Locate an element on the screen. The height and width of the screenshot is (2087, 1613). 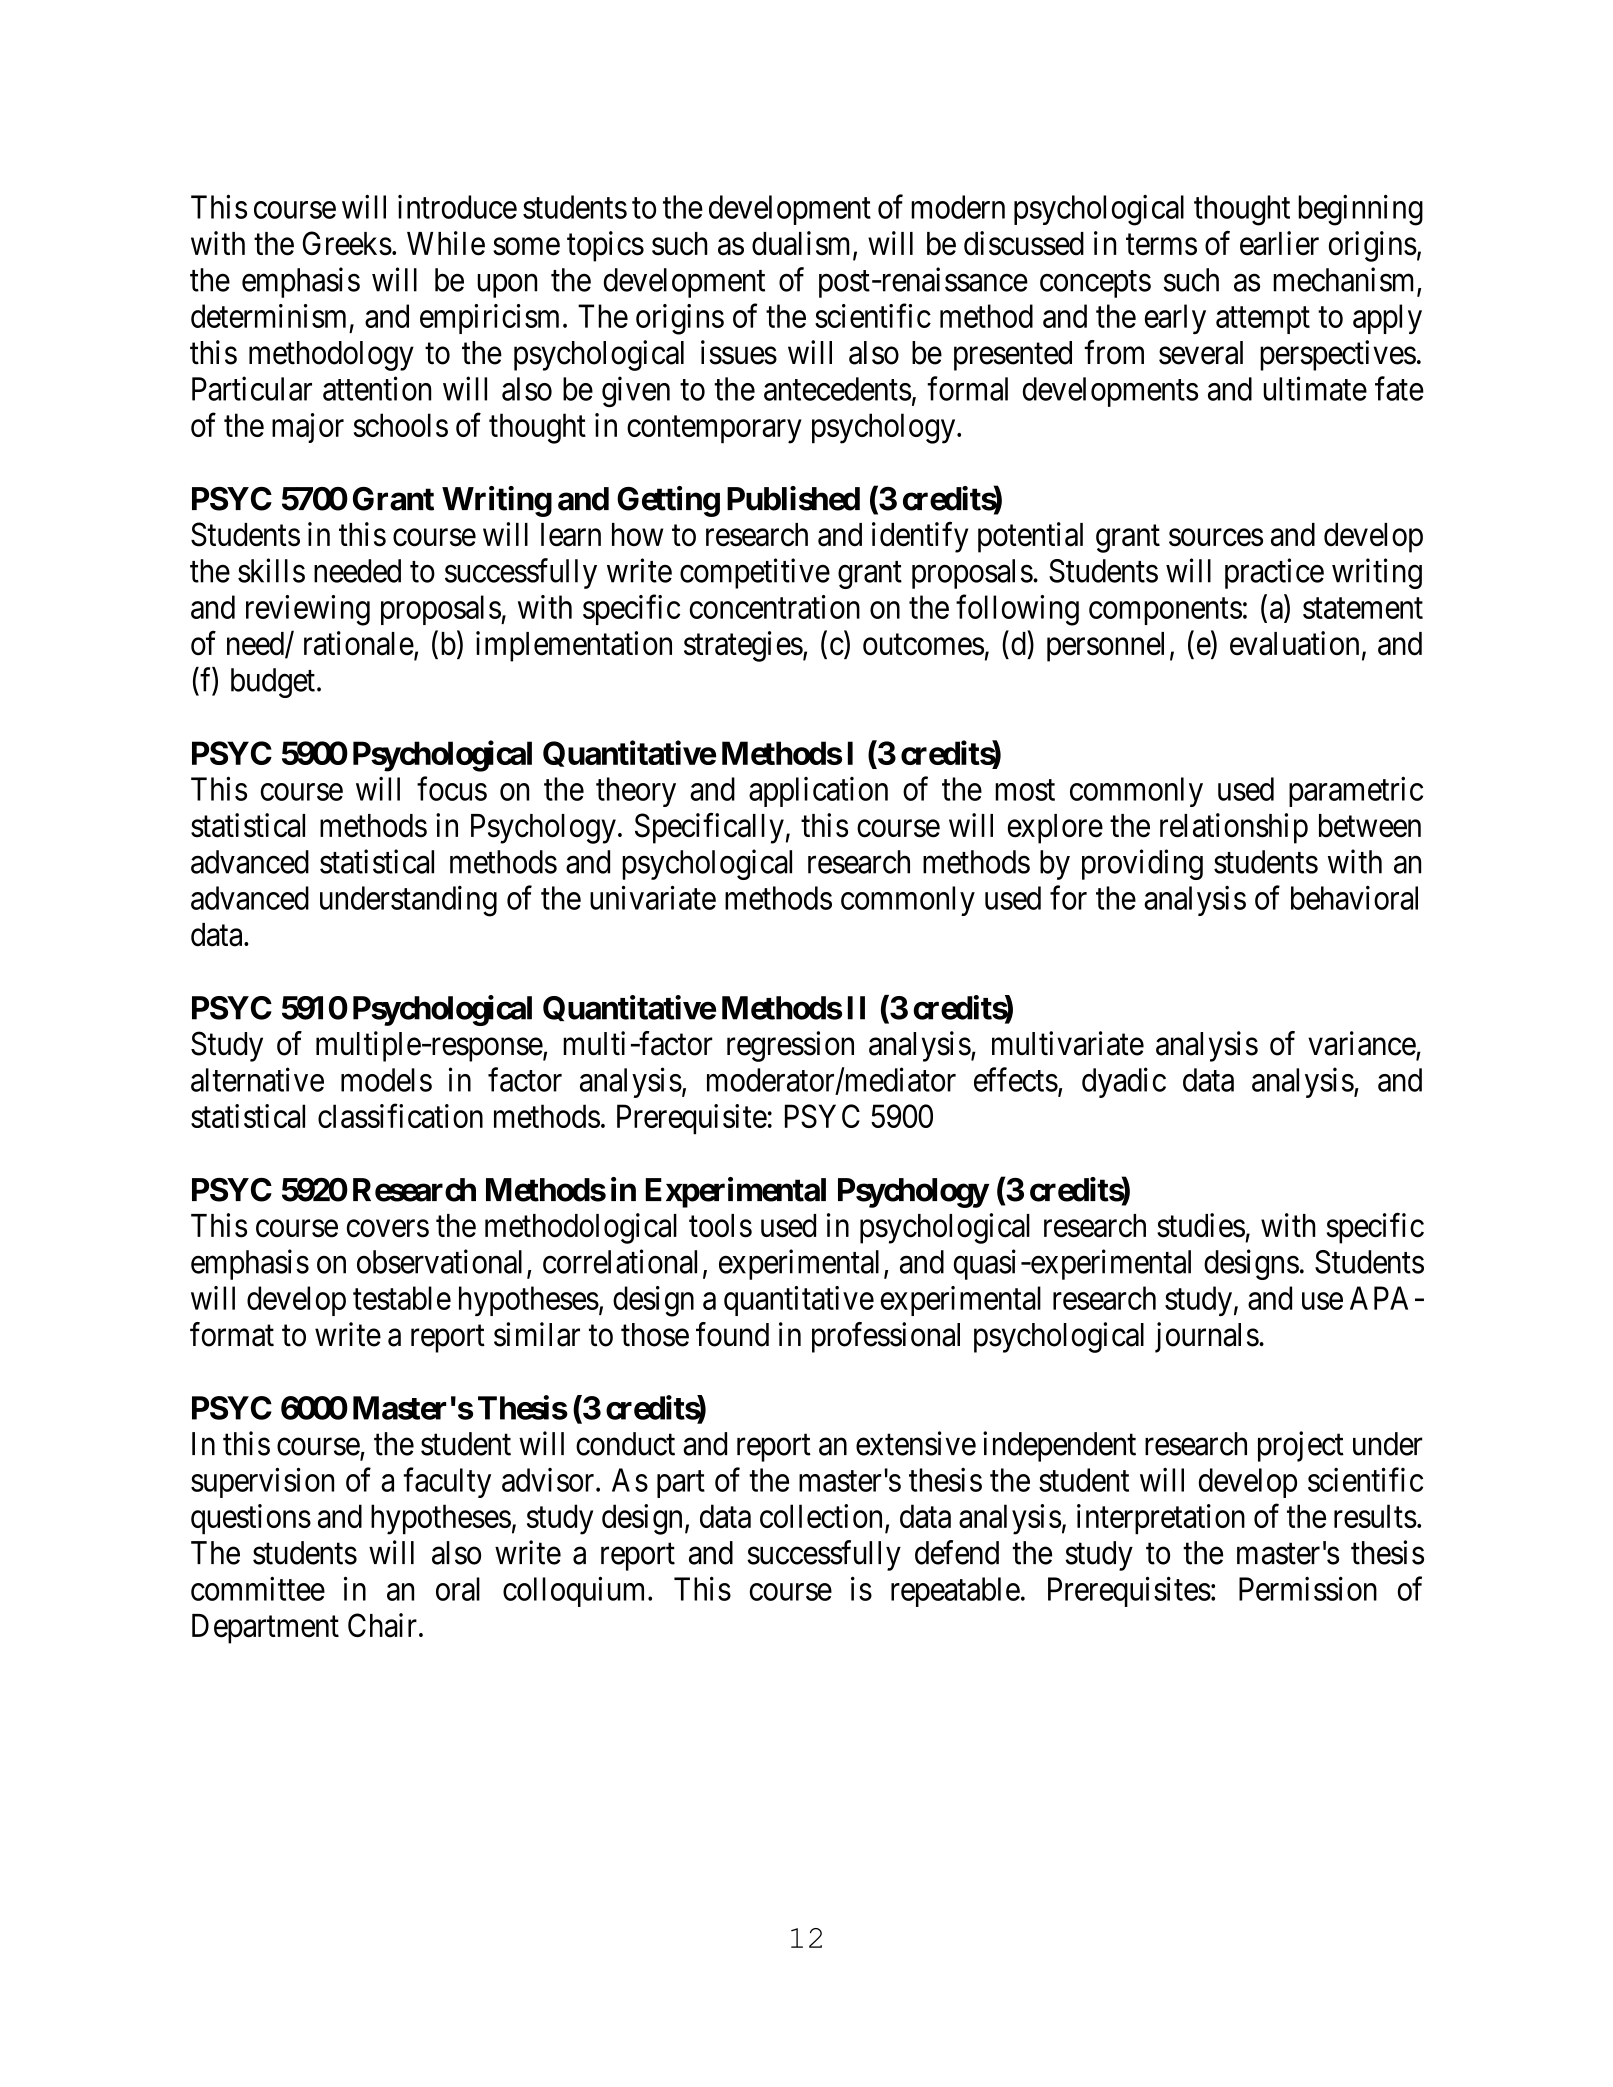
regression is located at coordinates (790, 1046).
